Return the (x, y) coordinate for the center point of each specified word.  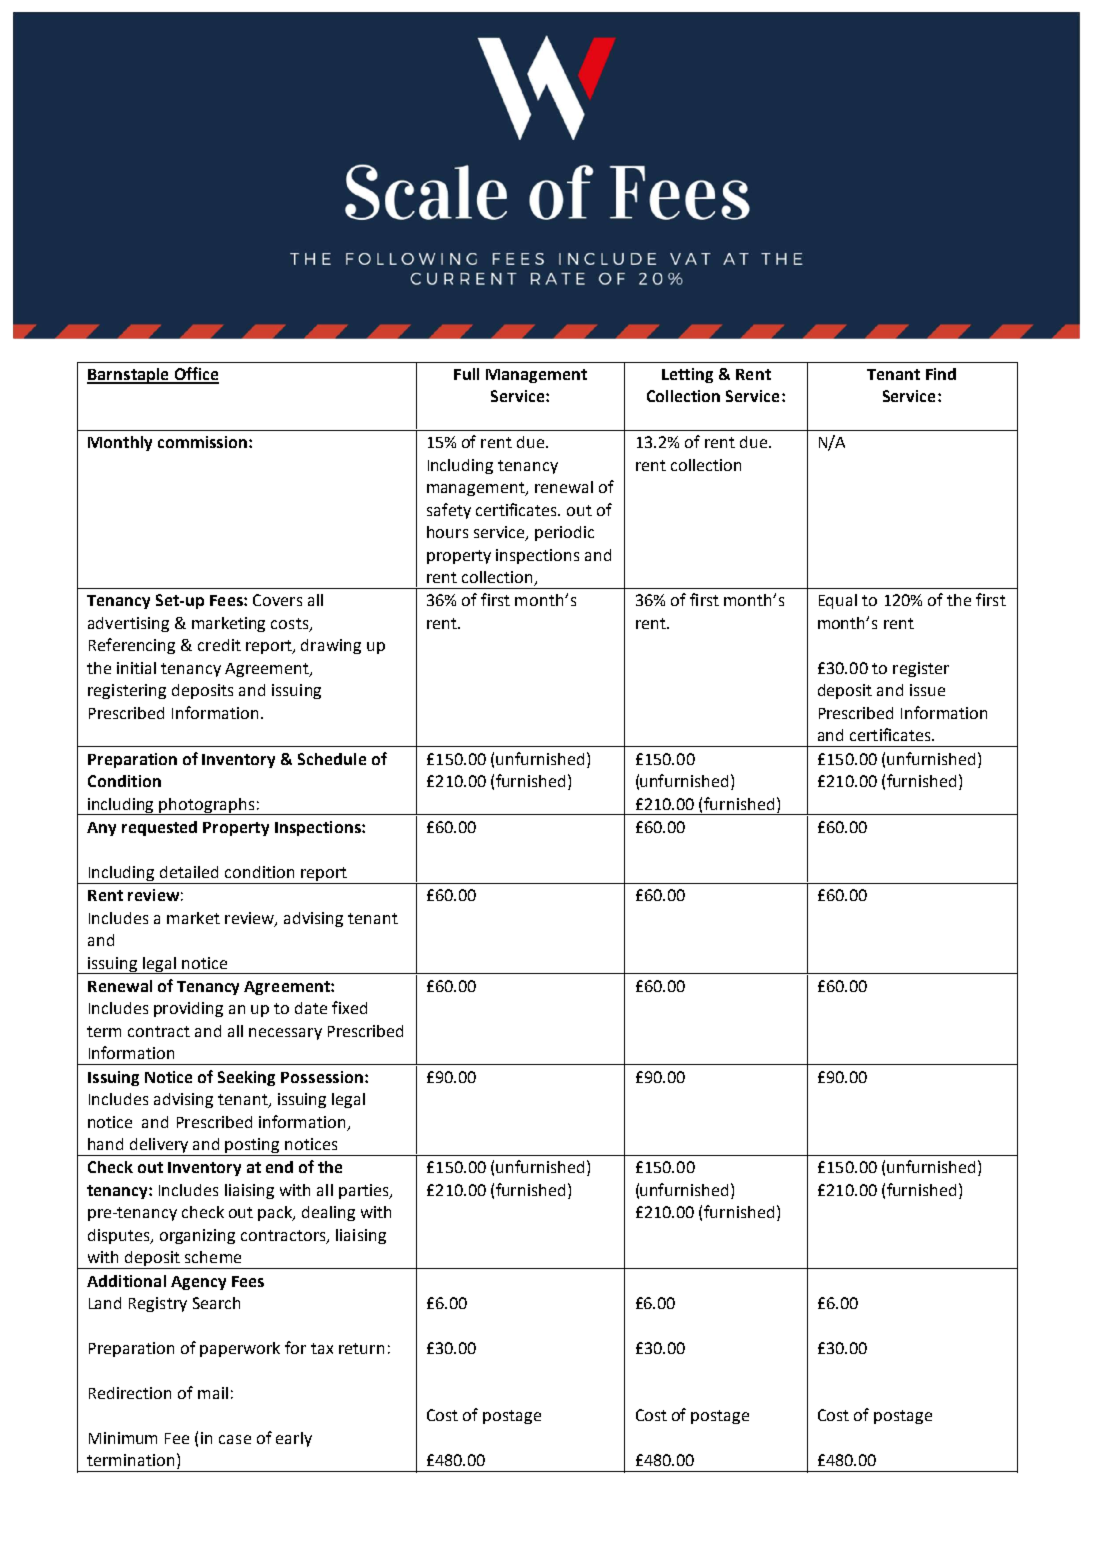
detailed (189, 872)
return (361, 1348)
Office (195, 375)
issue (927, 690)
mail (213, 1393)
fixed (349, 1007)
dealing (328, 1213)
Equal (838, 601)
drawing (331, 646)
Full (466, 374)
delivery (159, 1147)
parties (365, 1191)
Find (941, 374)
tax (322, 1348)
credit (219, 645)
